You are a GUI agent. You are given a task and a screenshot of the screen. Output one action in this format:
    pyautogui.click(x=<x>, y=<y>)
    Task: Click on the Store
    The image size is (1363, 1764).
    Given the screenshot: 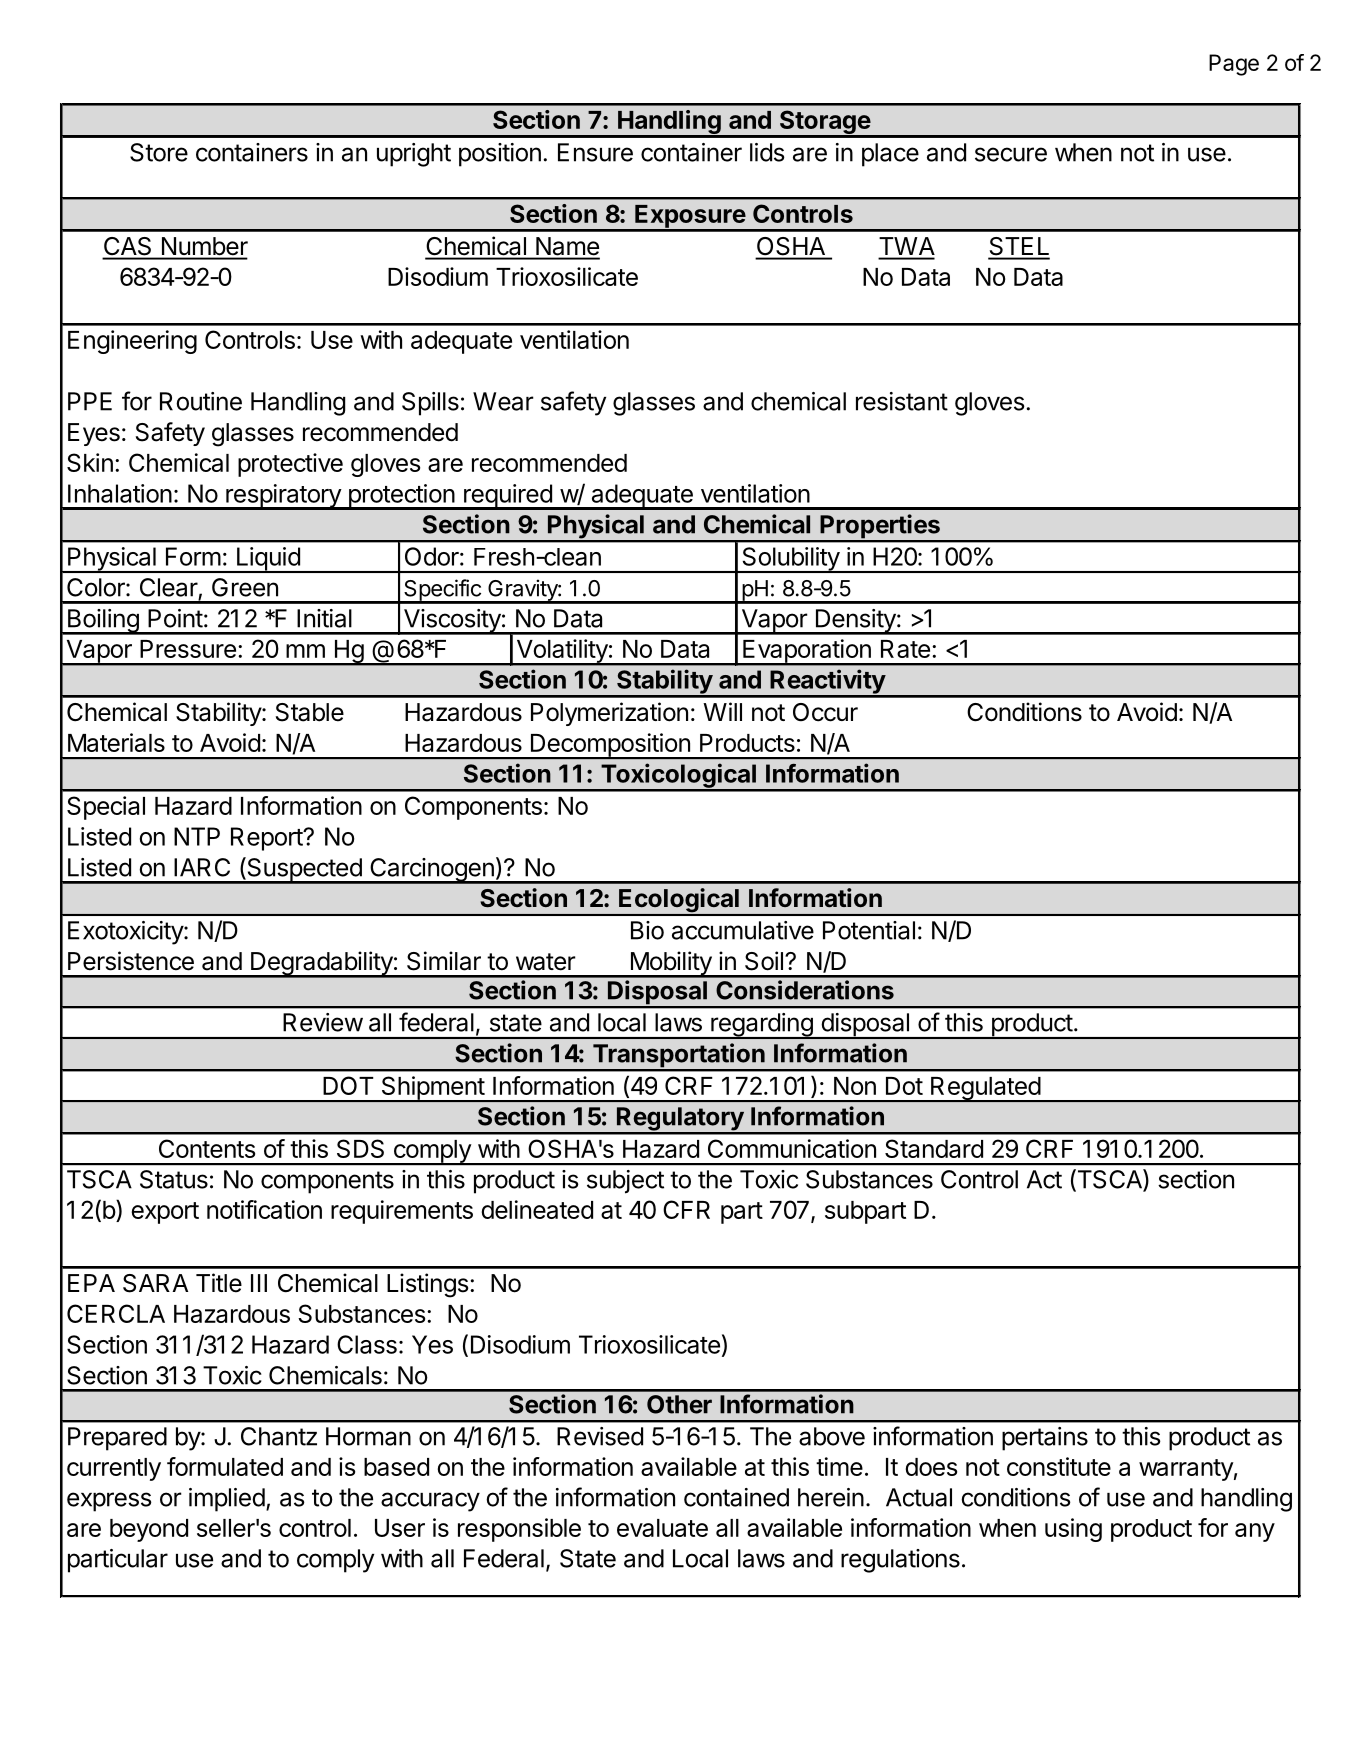 What is the action you would take?
    pyautogui.click(x=159, y=152)
